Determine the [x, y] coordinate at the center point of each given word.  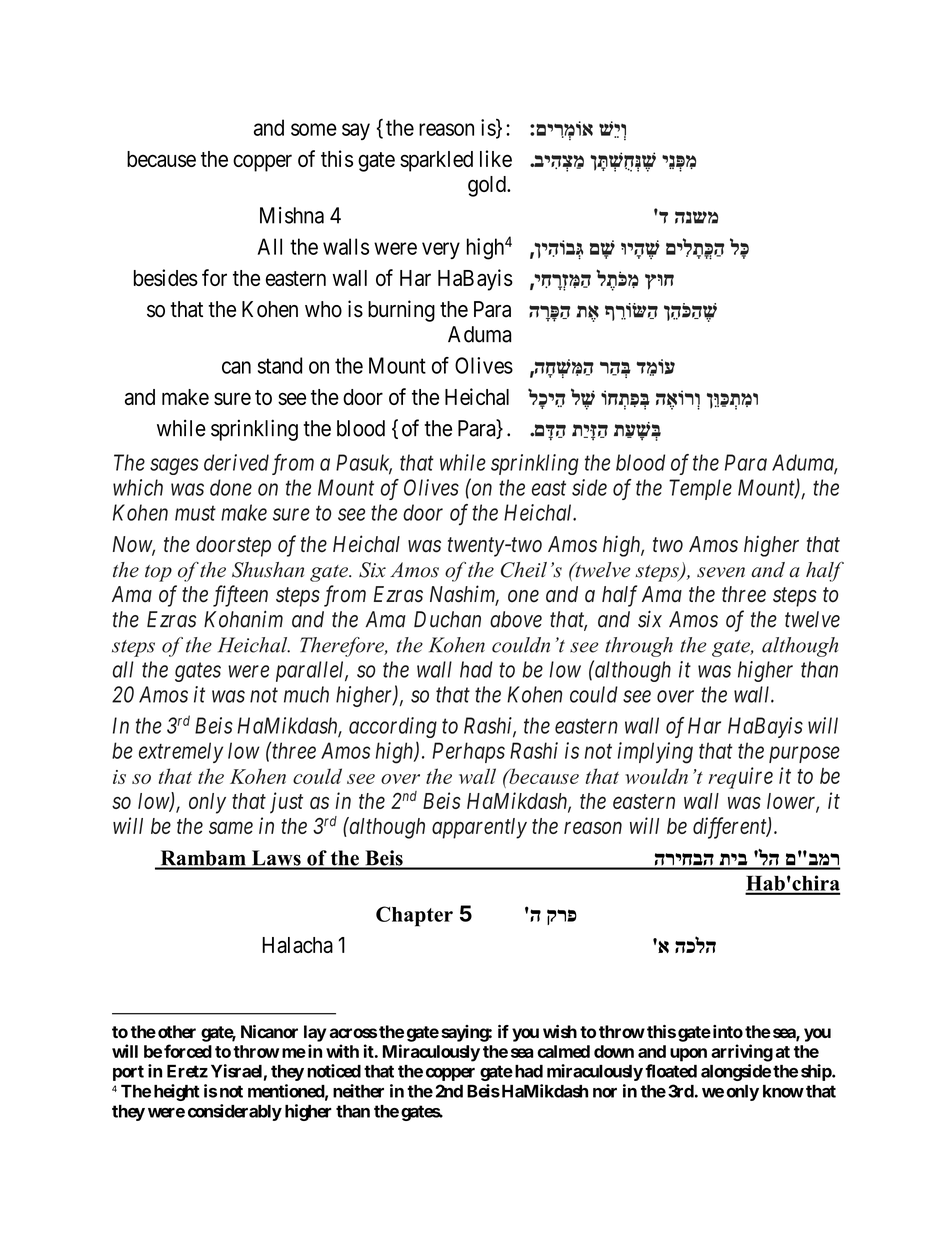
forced [188, 1051]
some [314, 129]
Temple [700, 489]
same [231, 828]
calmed [563, 1051]
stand [280, 365]
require [740, 778]
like [496, 158]
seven [721, 572]
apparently [479, 828]
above [516, 619]
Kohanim [243, 619]
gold [488, 186]
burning [401, 311]
